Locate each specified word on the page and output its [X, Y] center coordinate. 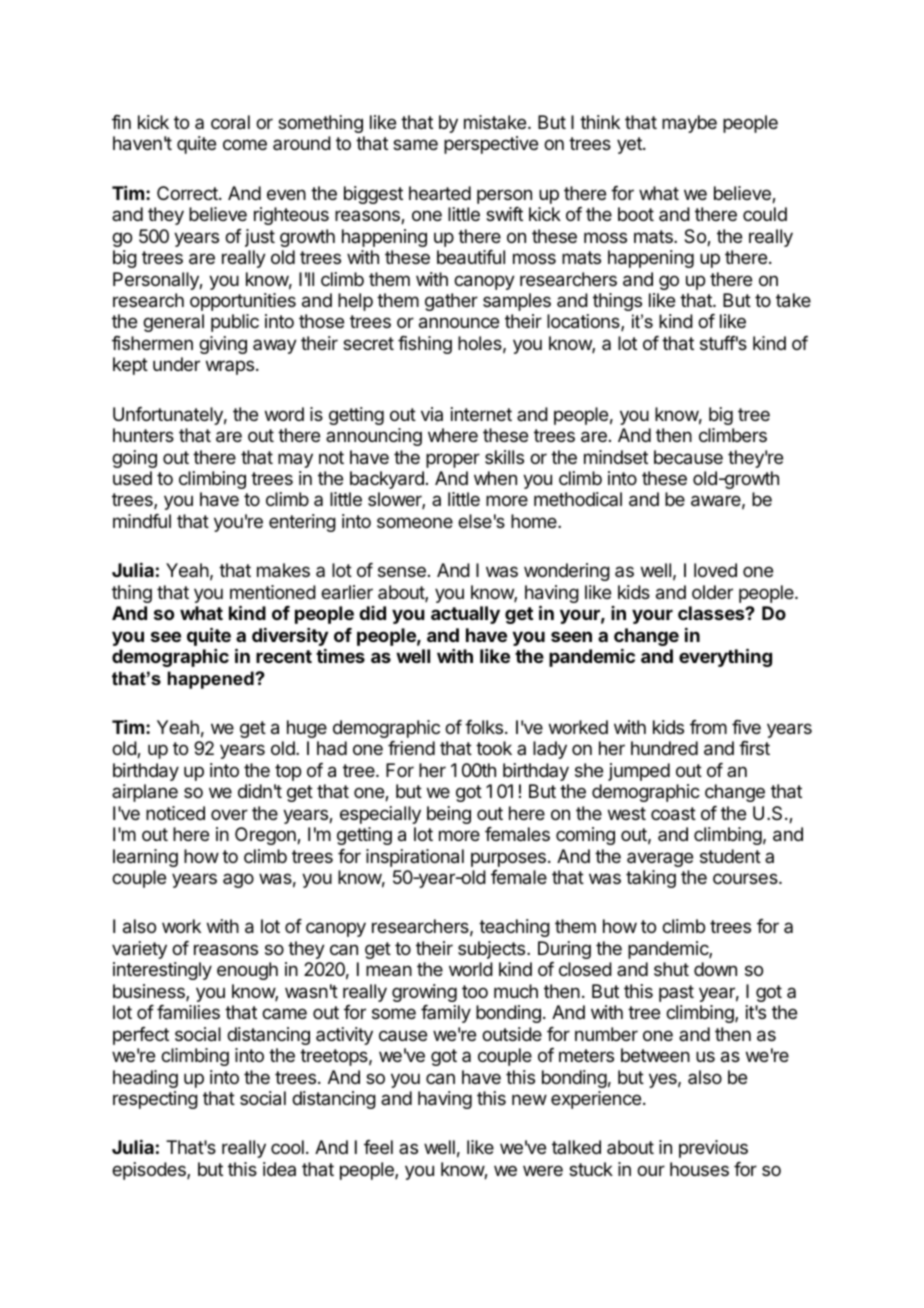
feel [378, 1147]
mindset [616, 457]
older [712, 592]
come [245, 144]
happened [212, 680]
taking [651, 879]
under [176, 364]
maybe [689, 124]
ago [238, 880]
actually [465, 615]
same [415, 145]
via [432, 414]
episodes [150, 1171]
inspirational [415, 858]
